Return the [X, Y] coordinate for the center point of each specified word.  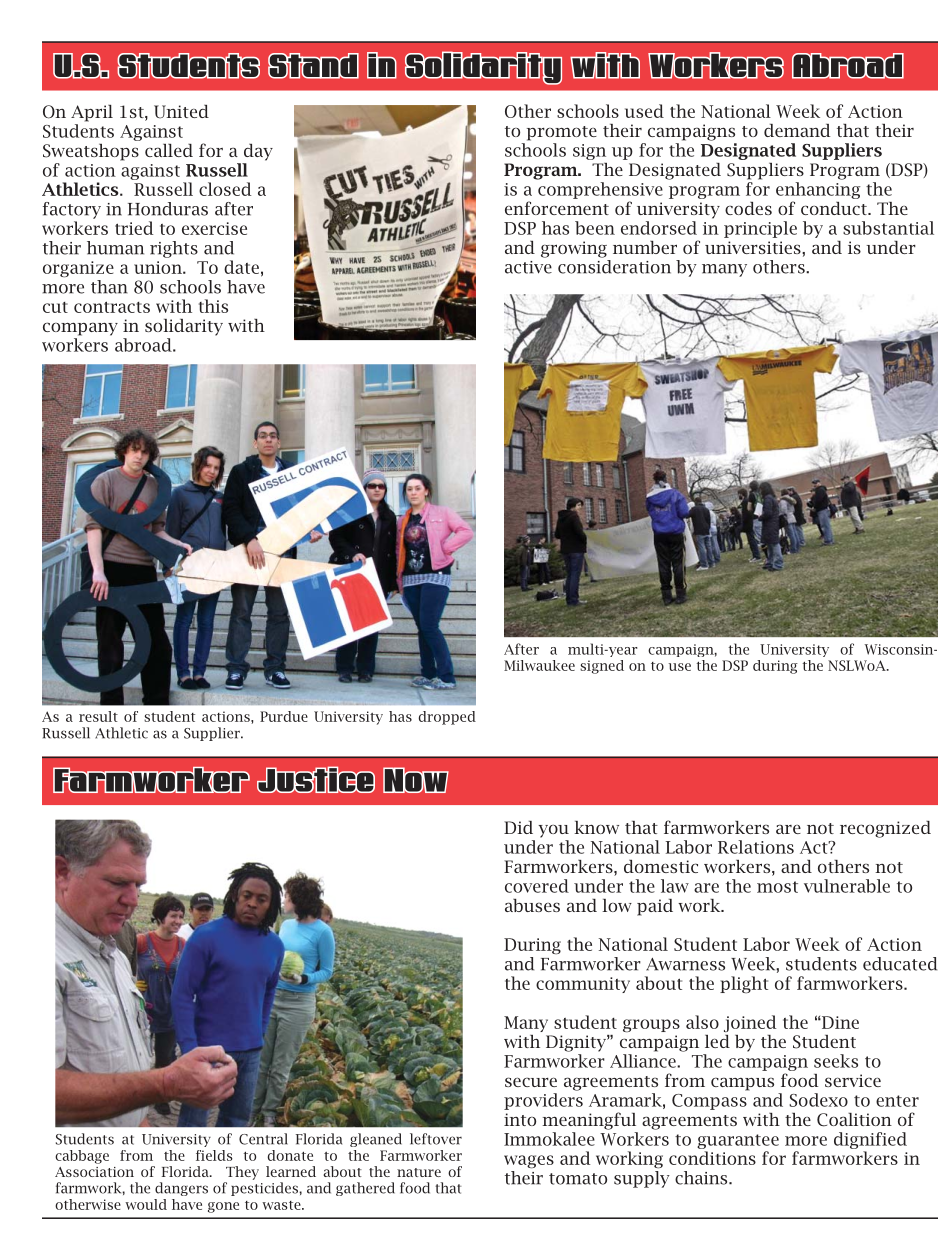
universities [754, 247]
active [528, 267]
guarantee [738, 1141]
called [169, 150]
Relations [756, 847]
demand [797, 130]
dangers [181, 1189]
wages [529, 1162]
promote [562, 133]
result [98, 716]
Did [518, 827]
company [80, 329]
